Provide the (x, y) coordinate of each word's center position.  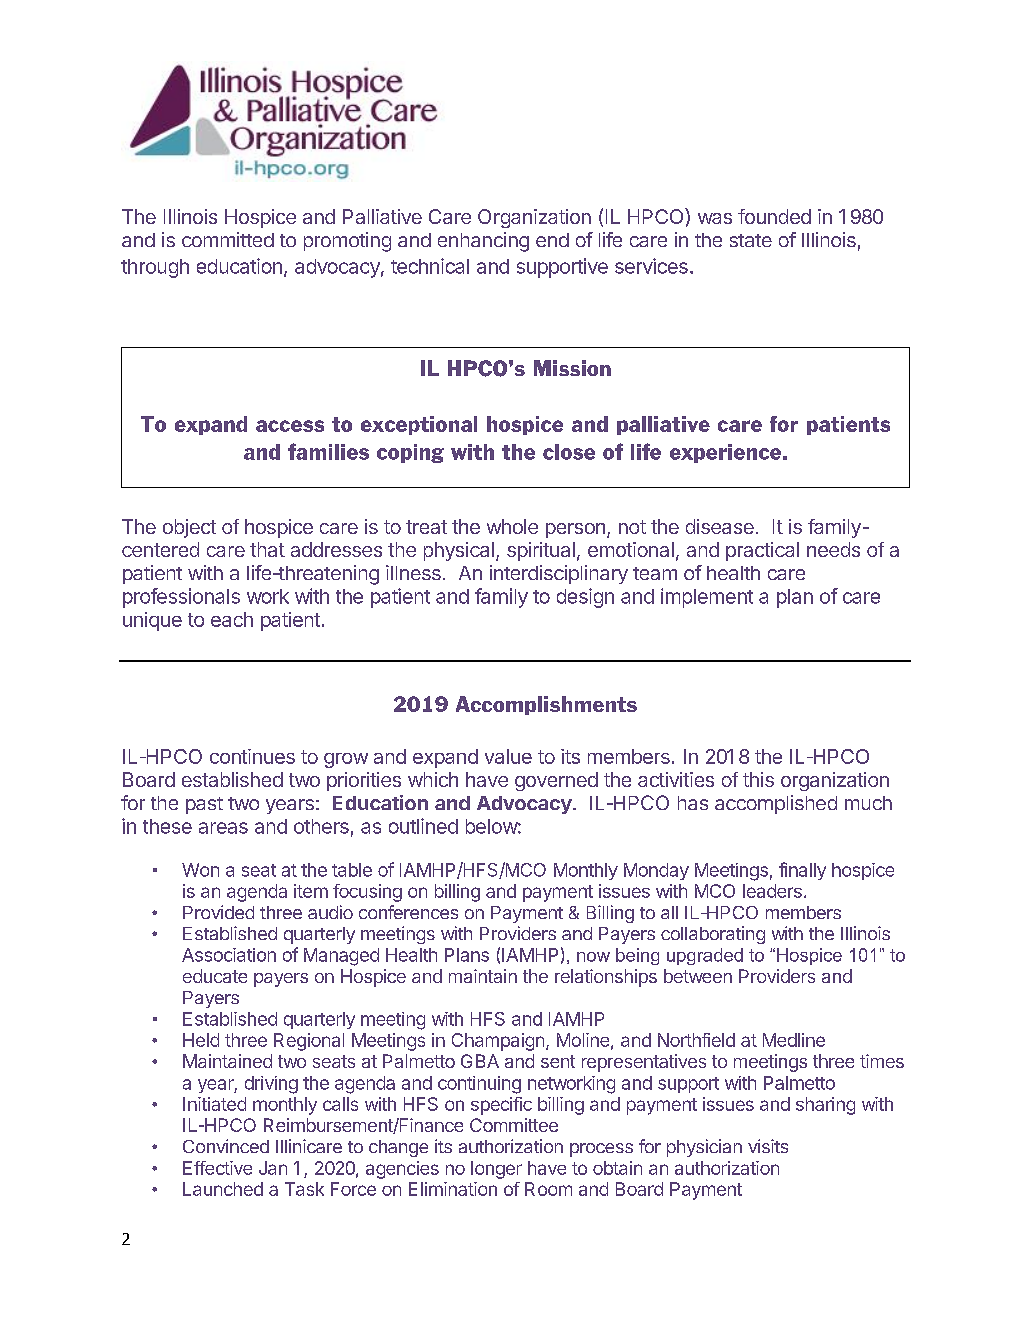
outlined (423, 826)
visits (768, 1146)
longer (496, 1170)
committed (228, 239)
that (267, 549)
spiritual (541, 551)
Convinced (226, 1146)
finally (802, 871)
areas (223, 828)
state (751, 240)
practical (762, 551)
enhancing (483, 242)
